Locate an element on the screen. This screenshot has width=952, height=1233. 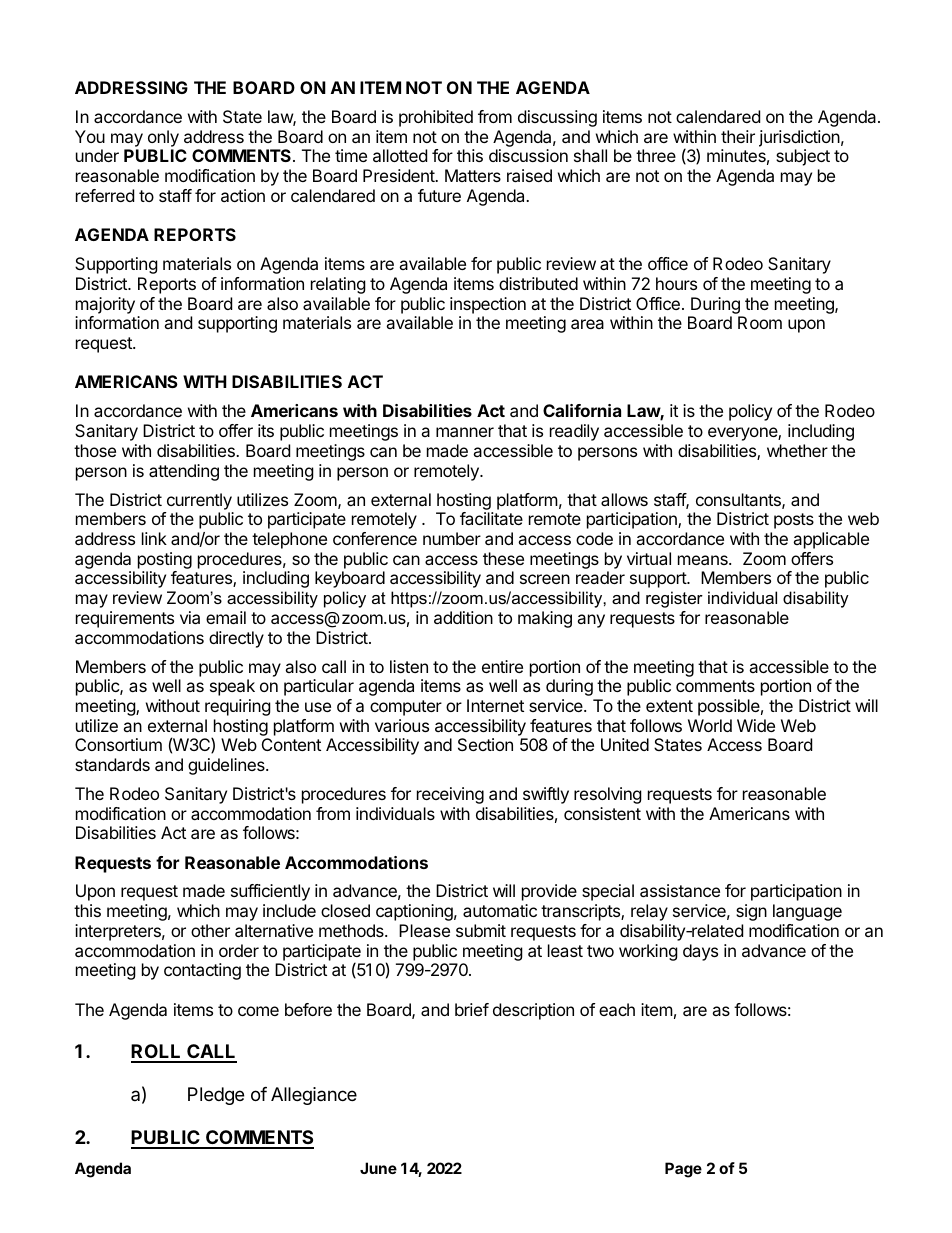
register is located at coordinates (674, 599).
